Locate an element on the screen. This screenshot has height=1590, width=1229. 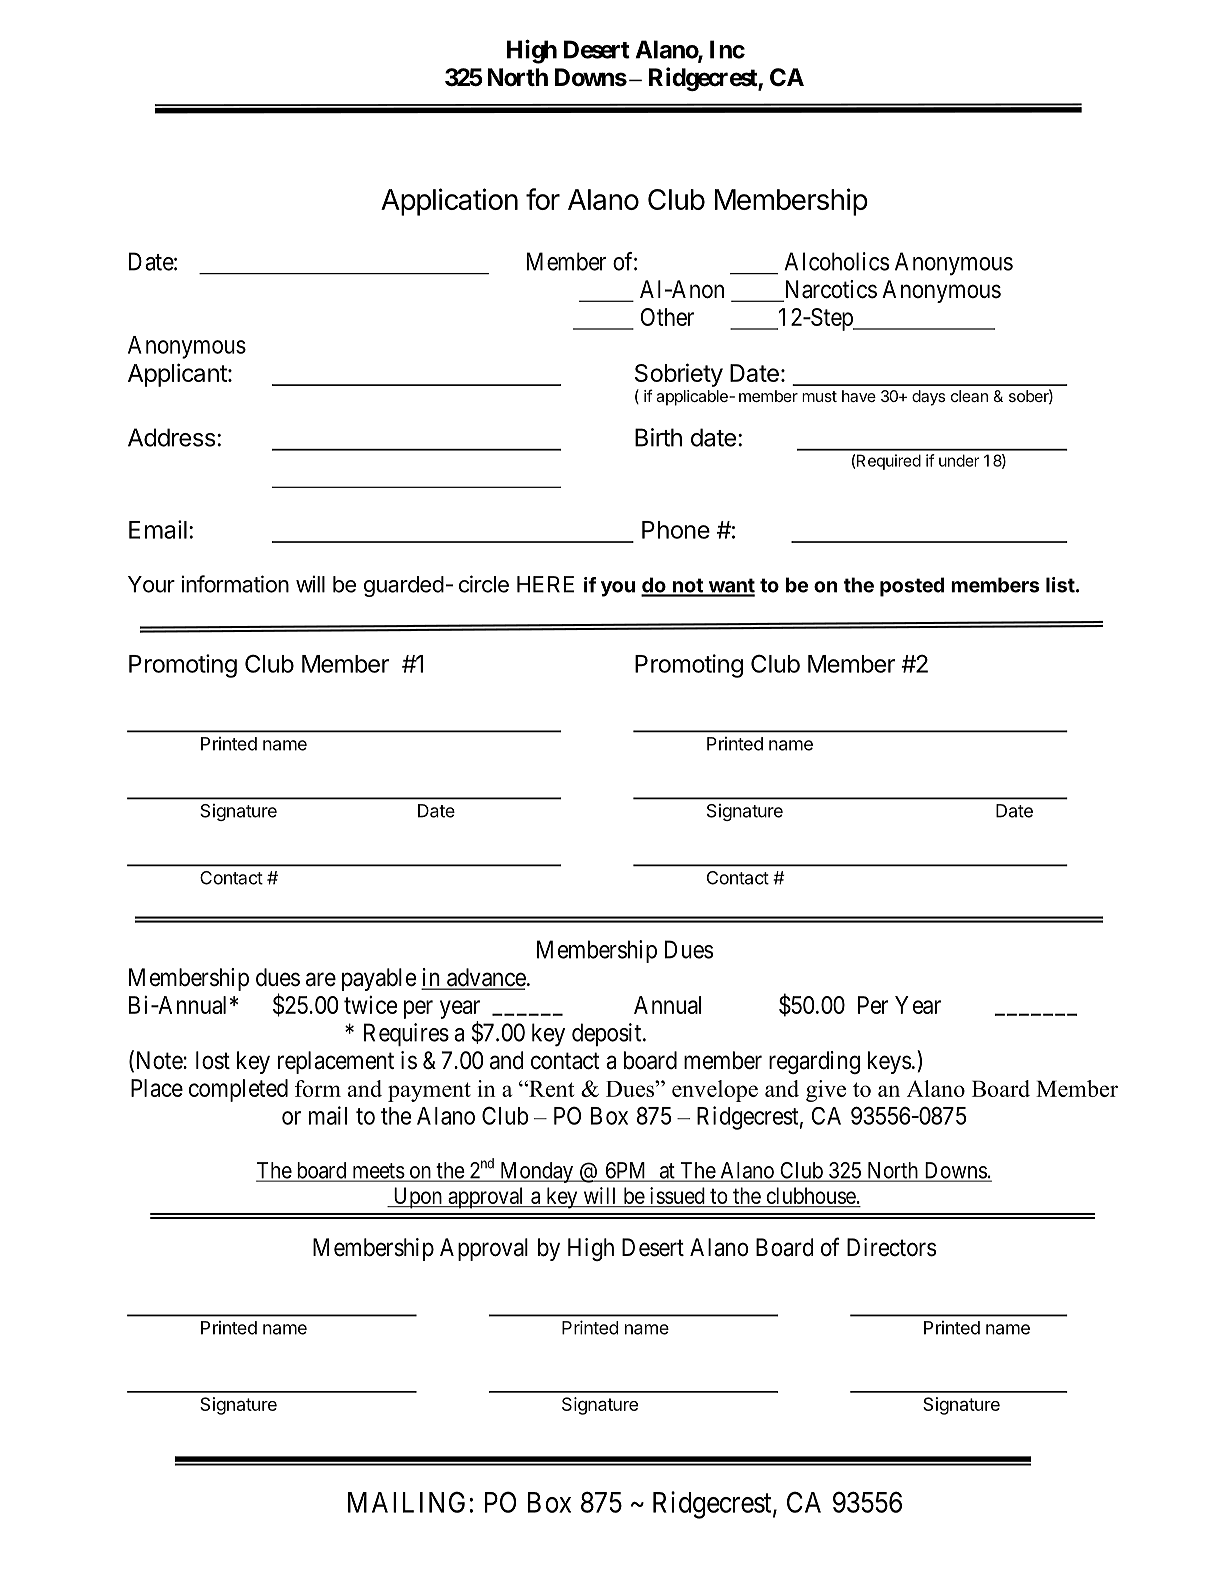
Other is located at coordinates (667, 317).
